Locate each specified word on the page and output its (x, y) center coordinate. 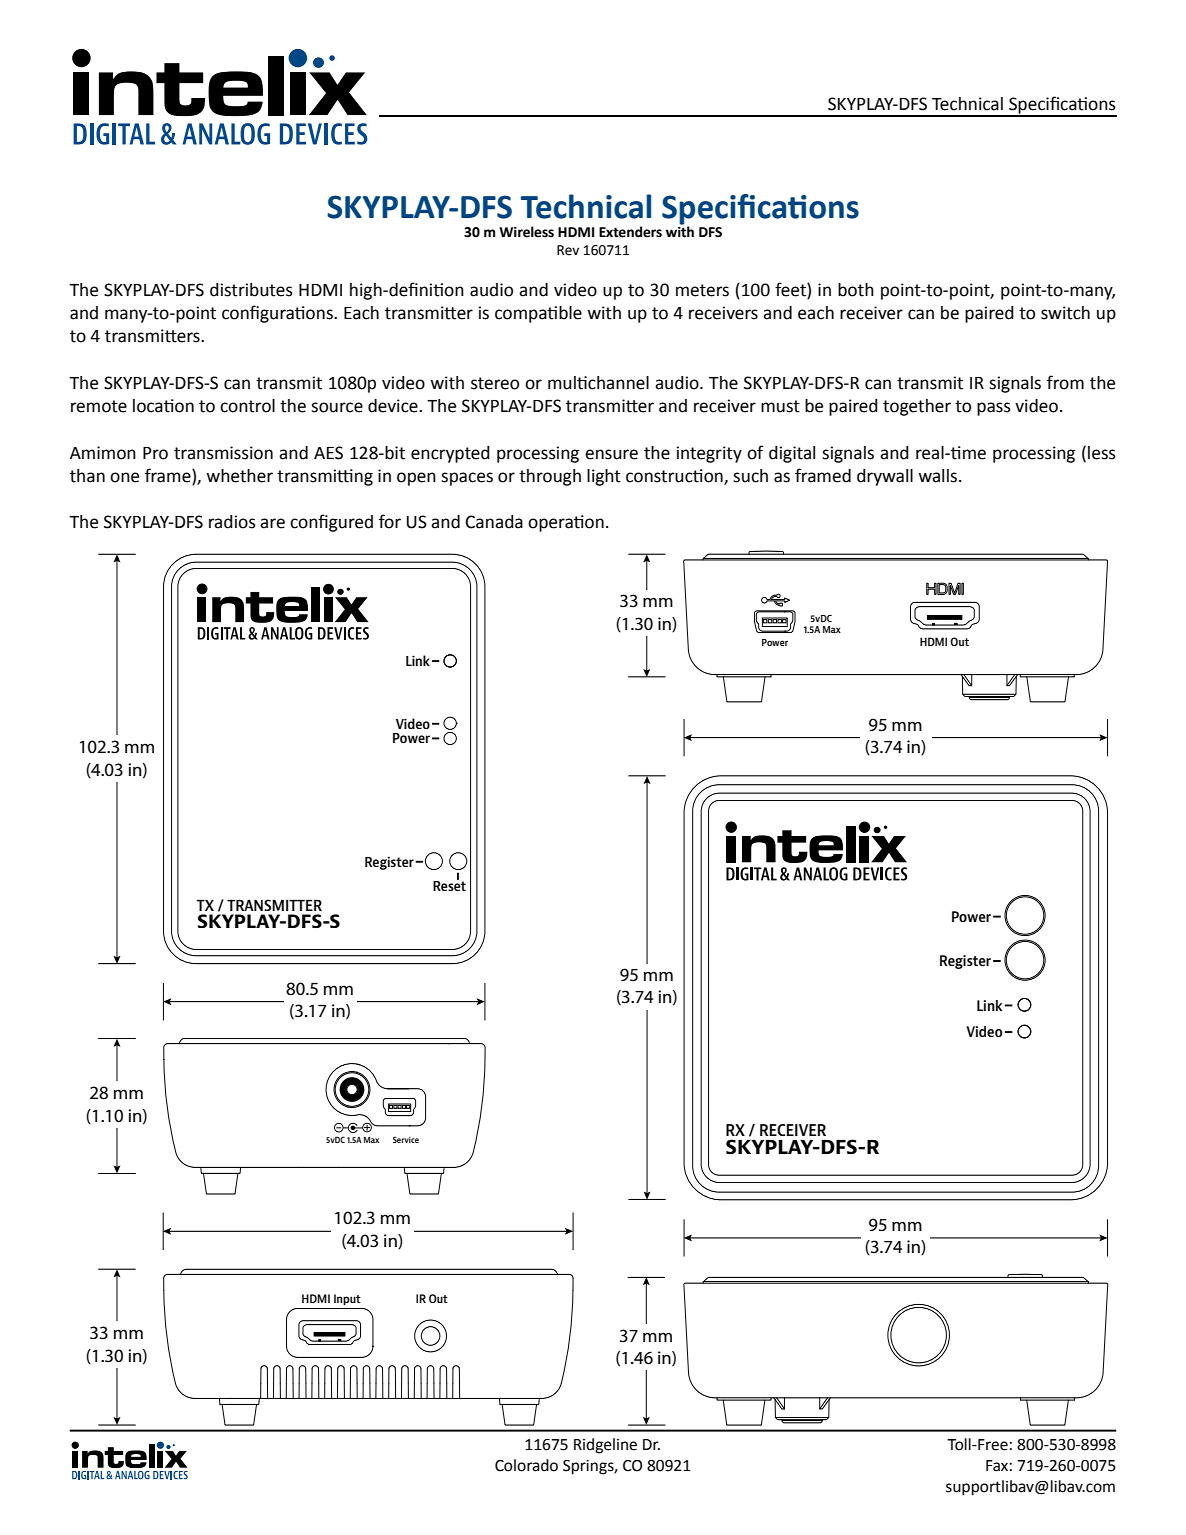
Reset (449, 885)
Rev (568, 250)
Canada (494, 522)
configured (331, 523)
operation (566, 523)
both (856, 290)
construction (675, 476)
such (750, 476)
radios (232, 522)
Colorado (526, 1465)
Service (406, 1139)
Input (347, 1299)
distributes (251, 290)
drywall (885, 477)
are (272, 523)
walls (937, 476)
